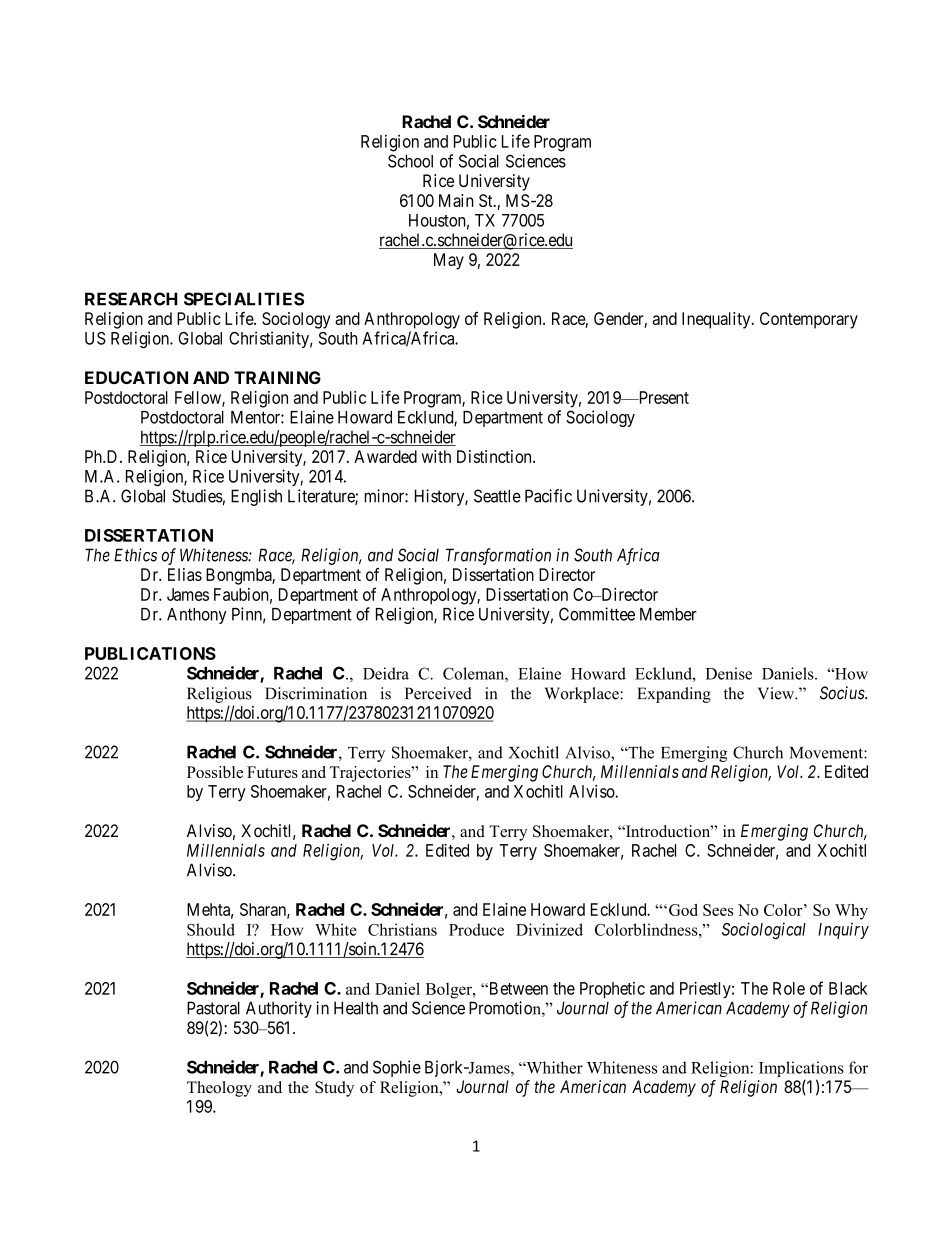  I want to click on Sophie, so click(397, 1068).
